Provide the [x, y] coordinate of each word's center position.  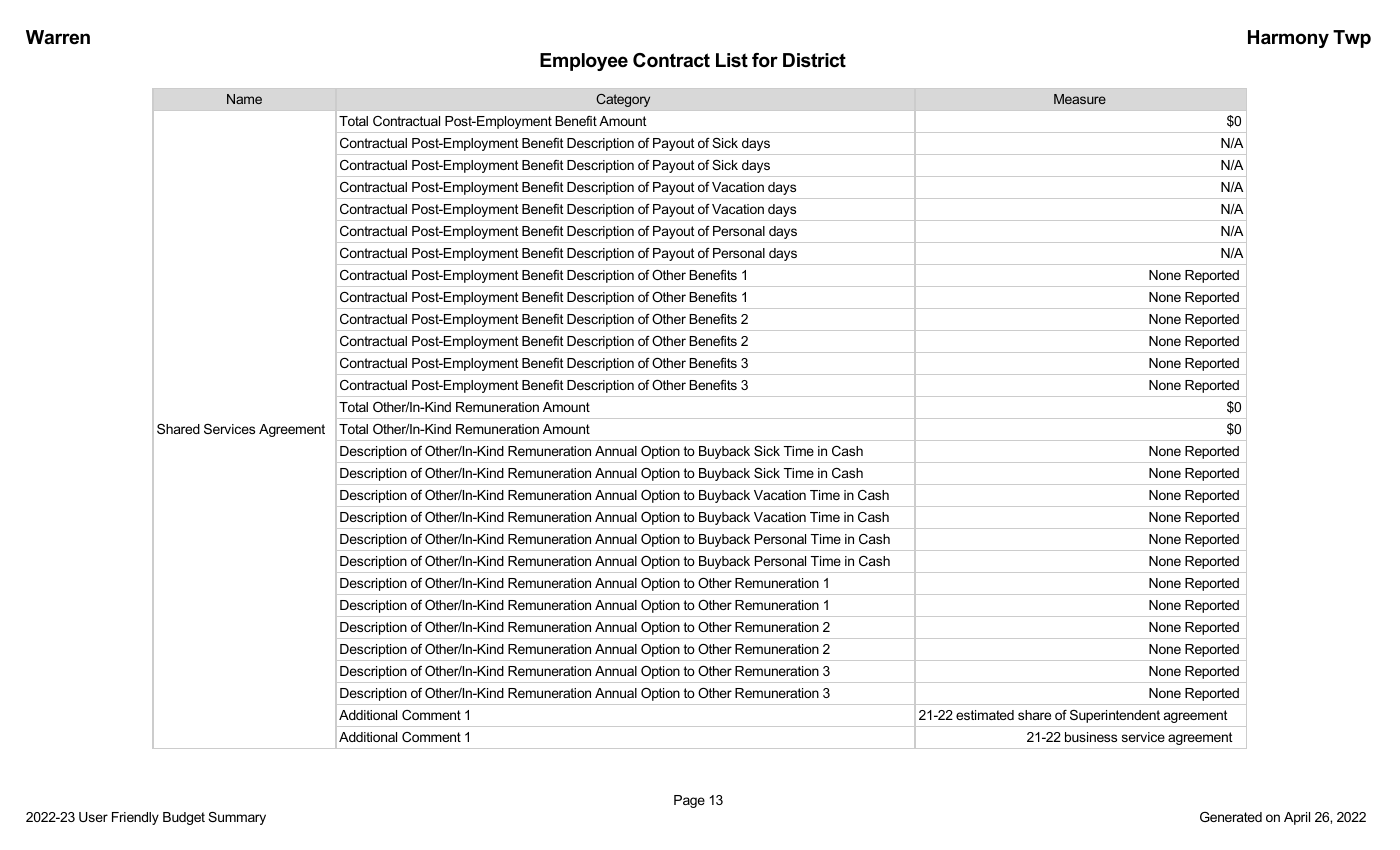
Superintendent [1115, 716]
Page [689, 801]
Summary [237, 818]
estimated [985, 715]
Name [244, 99]
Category [623, 100]
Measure [1080, 99]
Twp [1352, 39]
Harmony [1288, 39]
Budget [184, 818]
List [732, 60]
